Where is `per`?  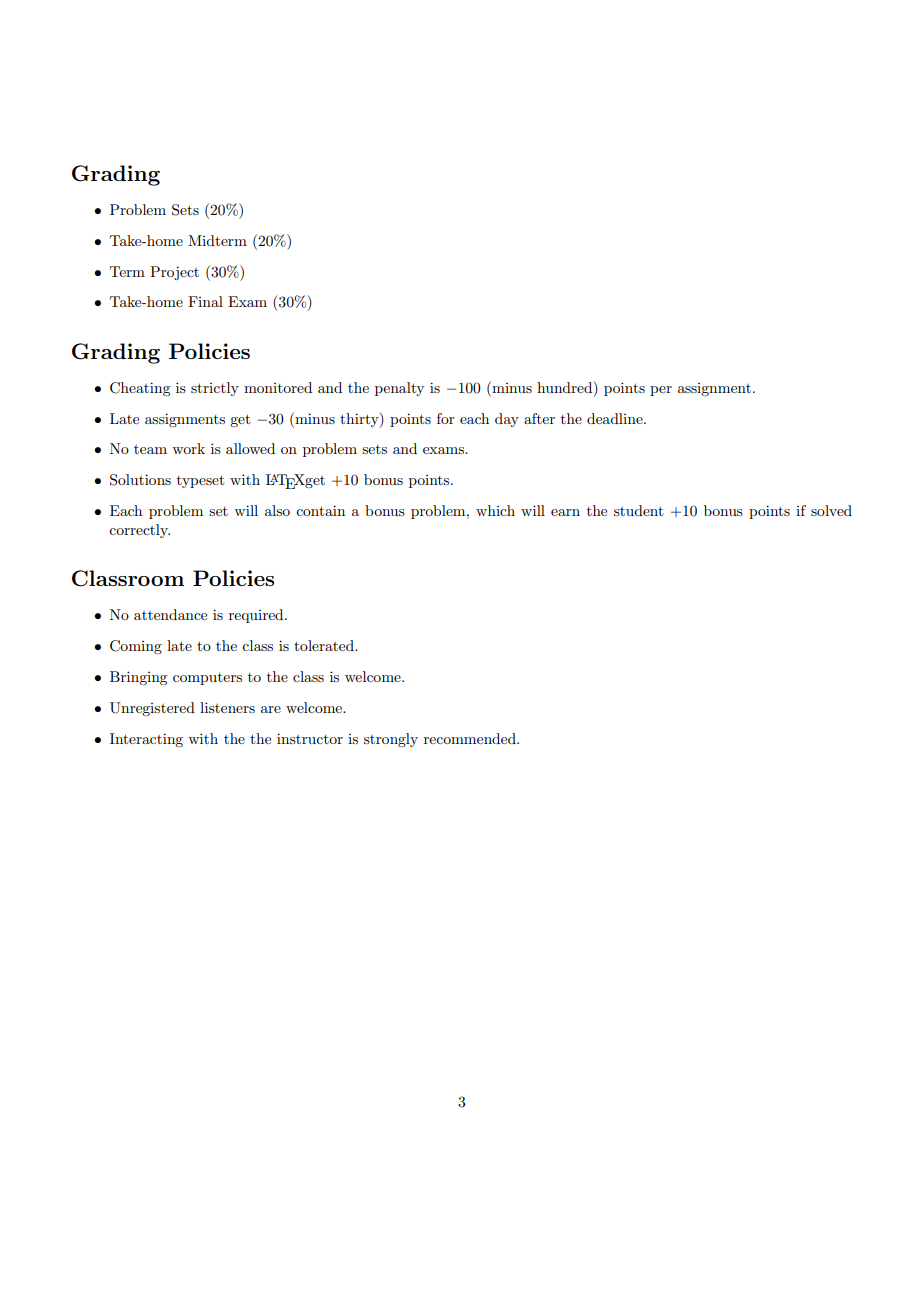
per is located at coordinates (661, 391).
